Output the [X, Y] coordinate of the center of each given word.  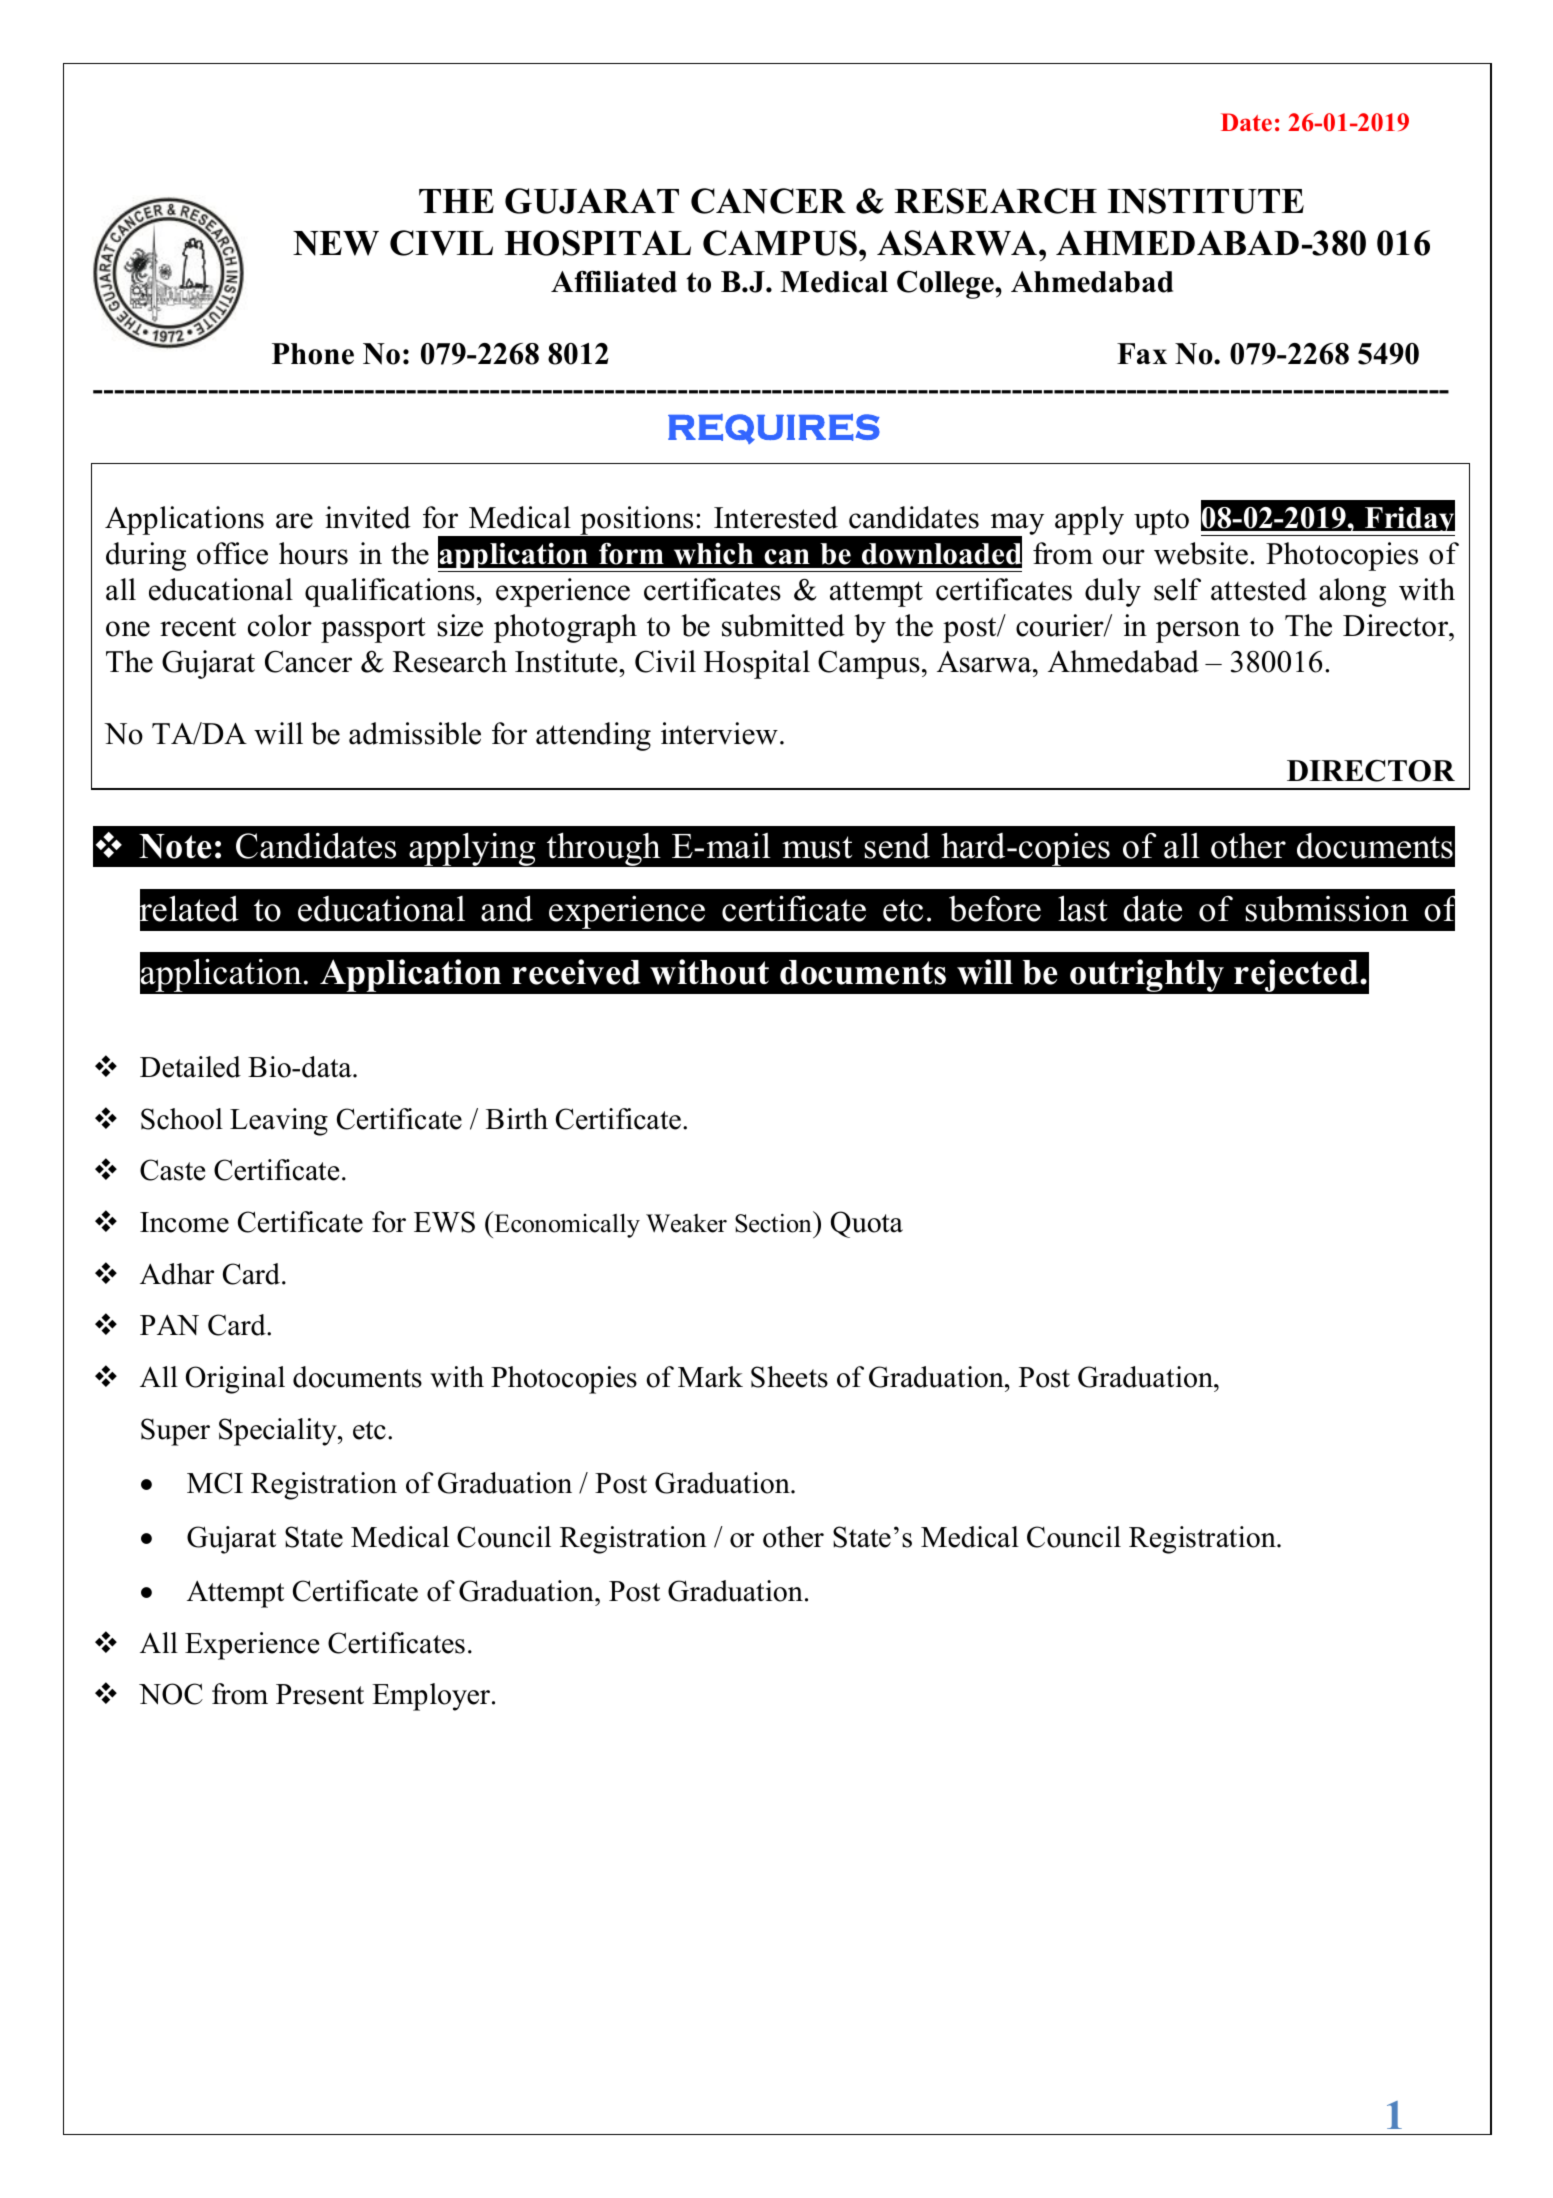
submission [1327, 908]
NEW [336, 243]
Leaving [279, 1122]
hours [313, 553]
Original [235, 1380]
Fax [1142, 353]
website [1201, 553]
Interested [776, 517]
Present [320, 1694]
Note [175, 846]
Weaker [686, 1223]
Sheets [789, 1377]
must [817, 847]
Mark [710, 1377]
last [1083, 908]
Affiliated [614, 281]
